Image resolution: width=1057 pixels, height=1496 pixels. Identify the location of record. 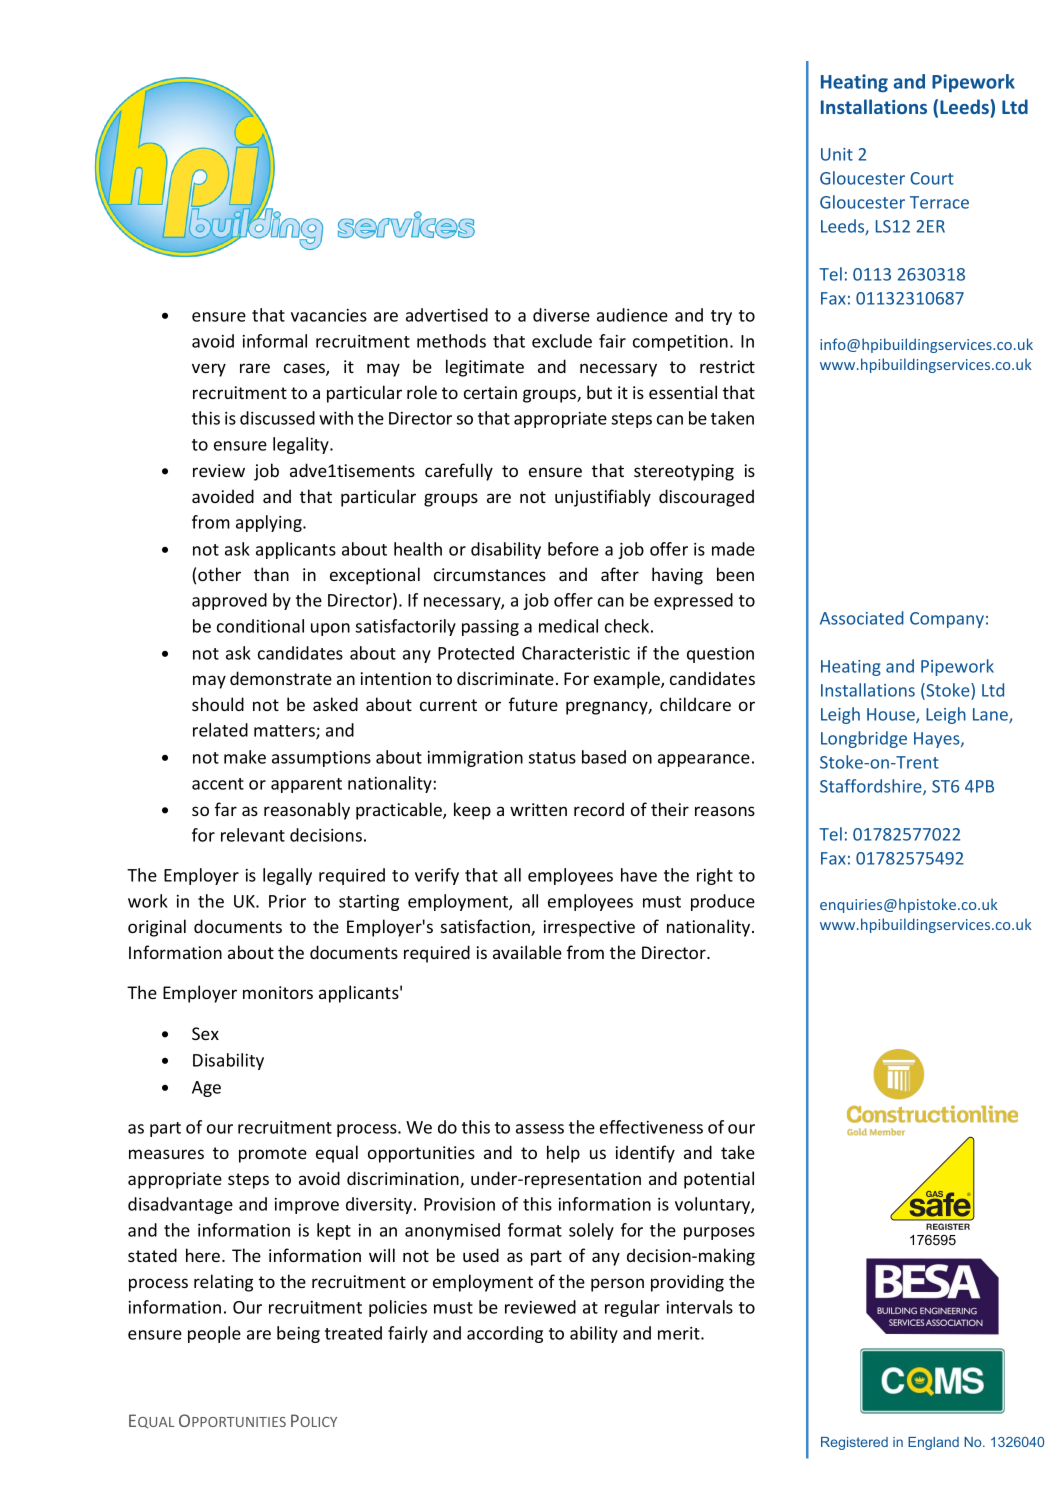
(599, 809).
